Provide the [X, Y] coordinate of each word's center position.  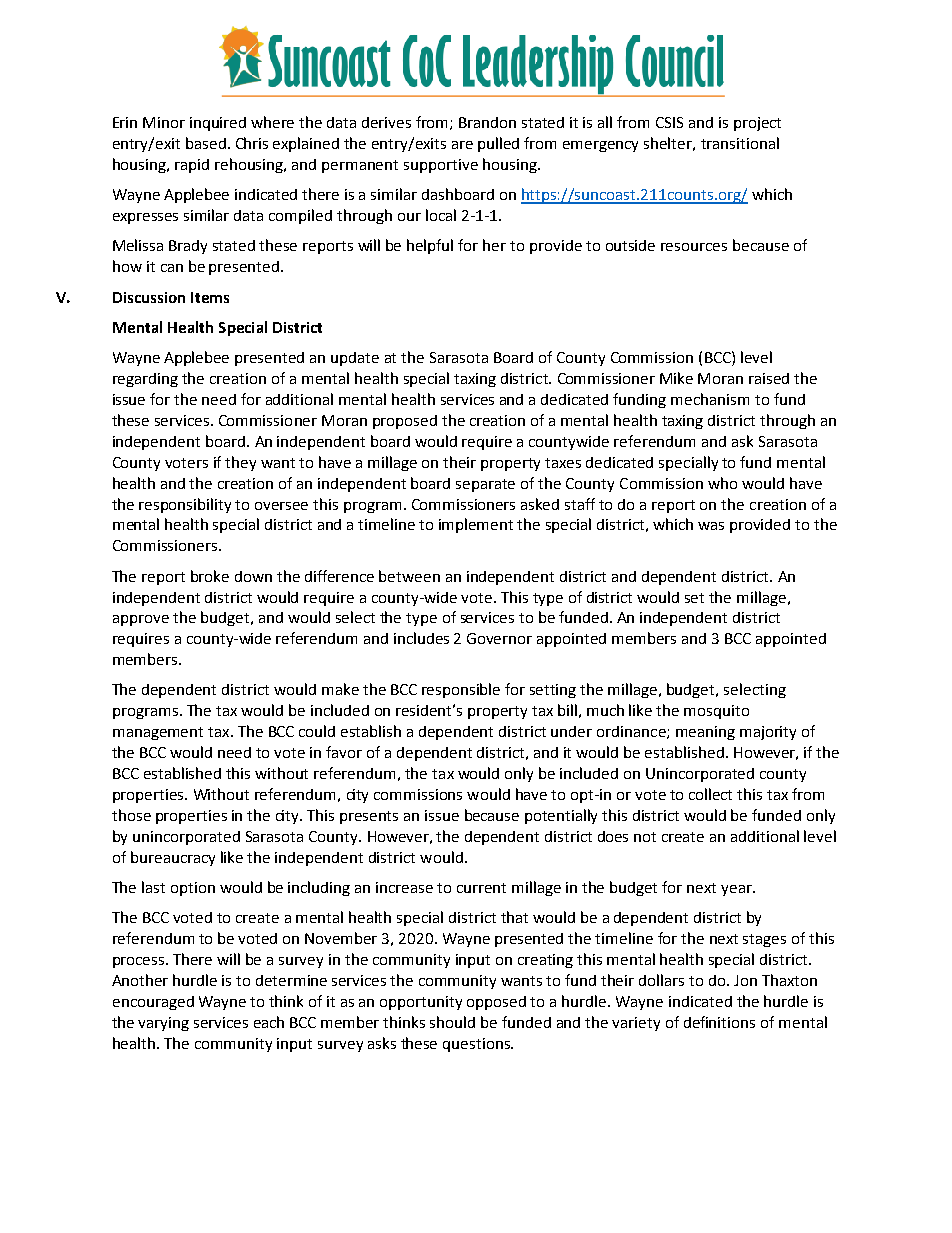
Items [210, 297]
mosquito [716, 712]
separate [485, 485]
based [206, 143]
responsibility [185, 505]
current [481, 888]
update [355, 359]
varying [163, 1024]
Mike [676, 378]
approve [141, 620]
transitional [740, 143]
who [722, 483]
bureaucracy [173, 858]
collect [710, 794]
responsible [461, 690]
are [462, 145]
